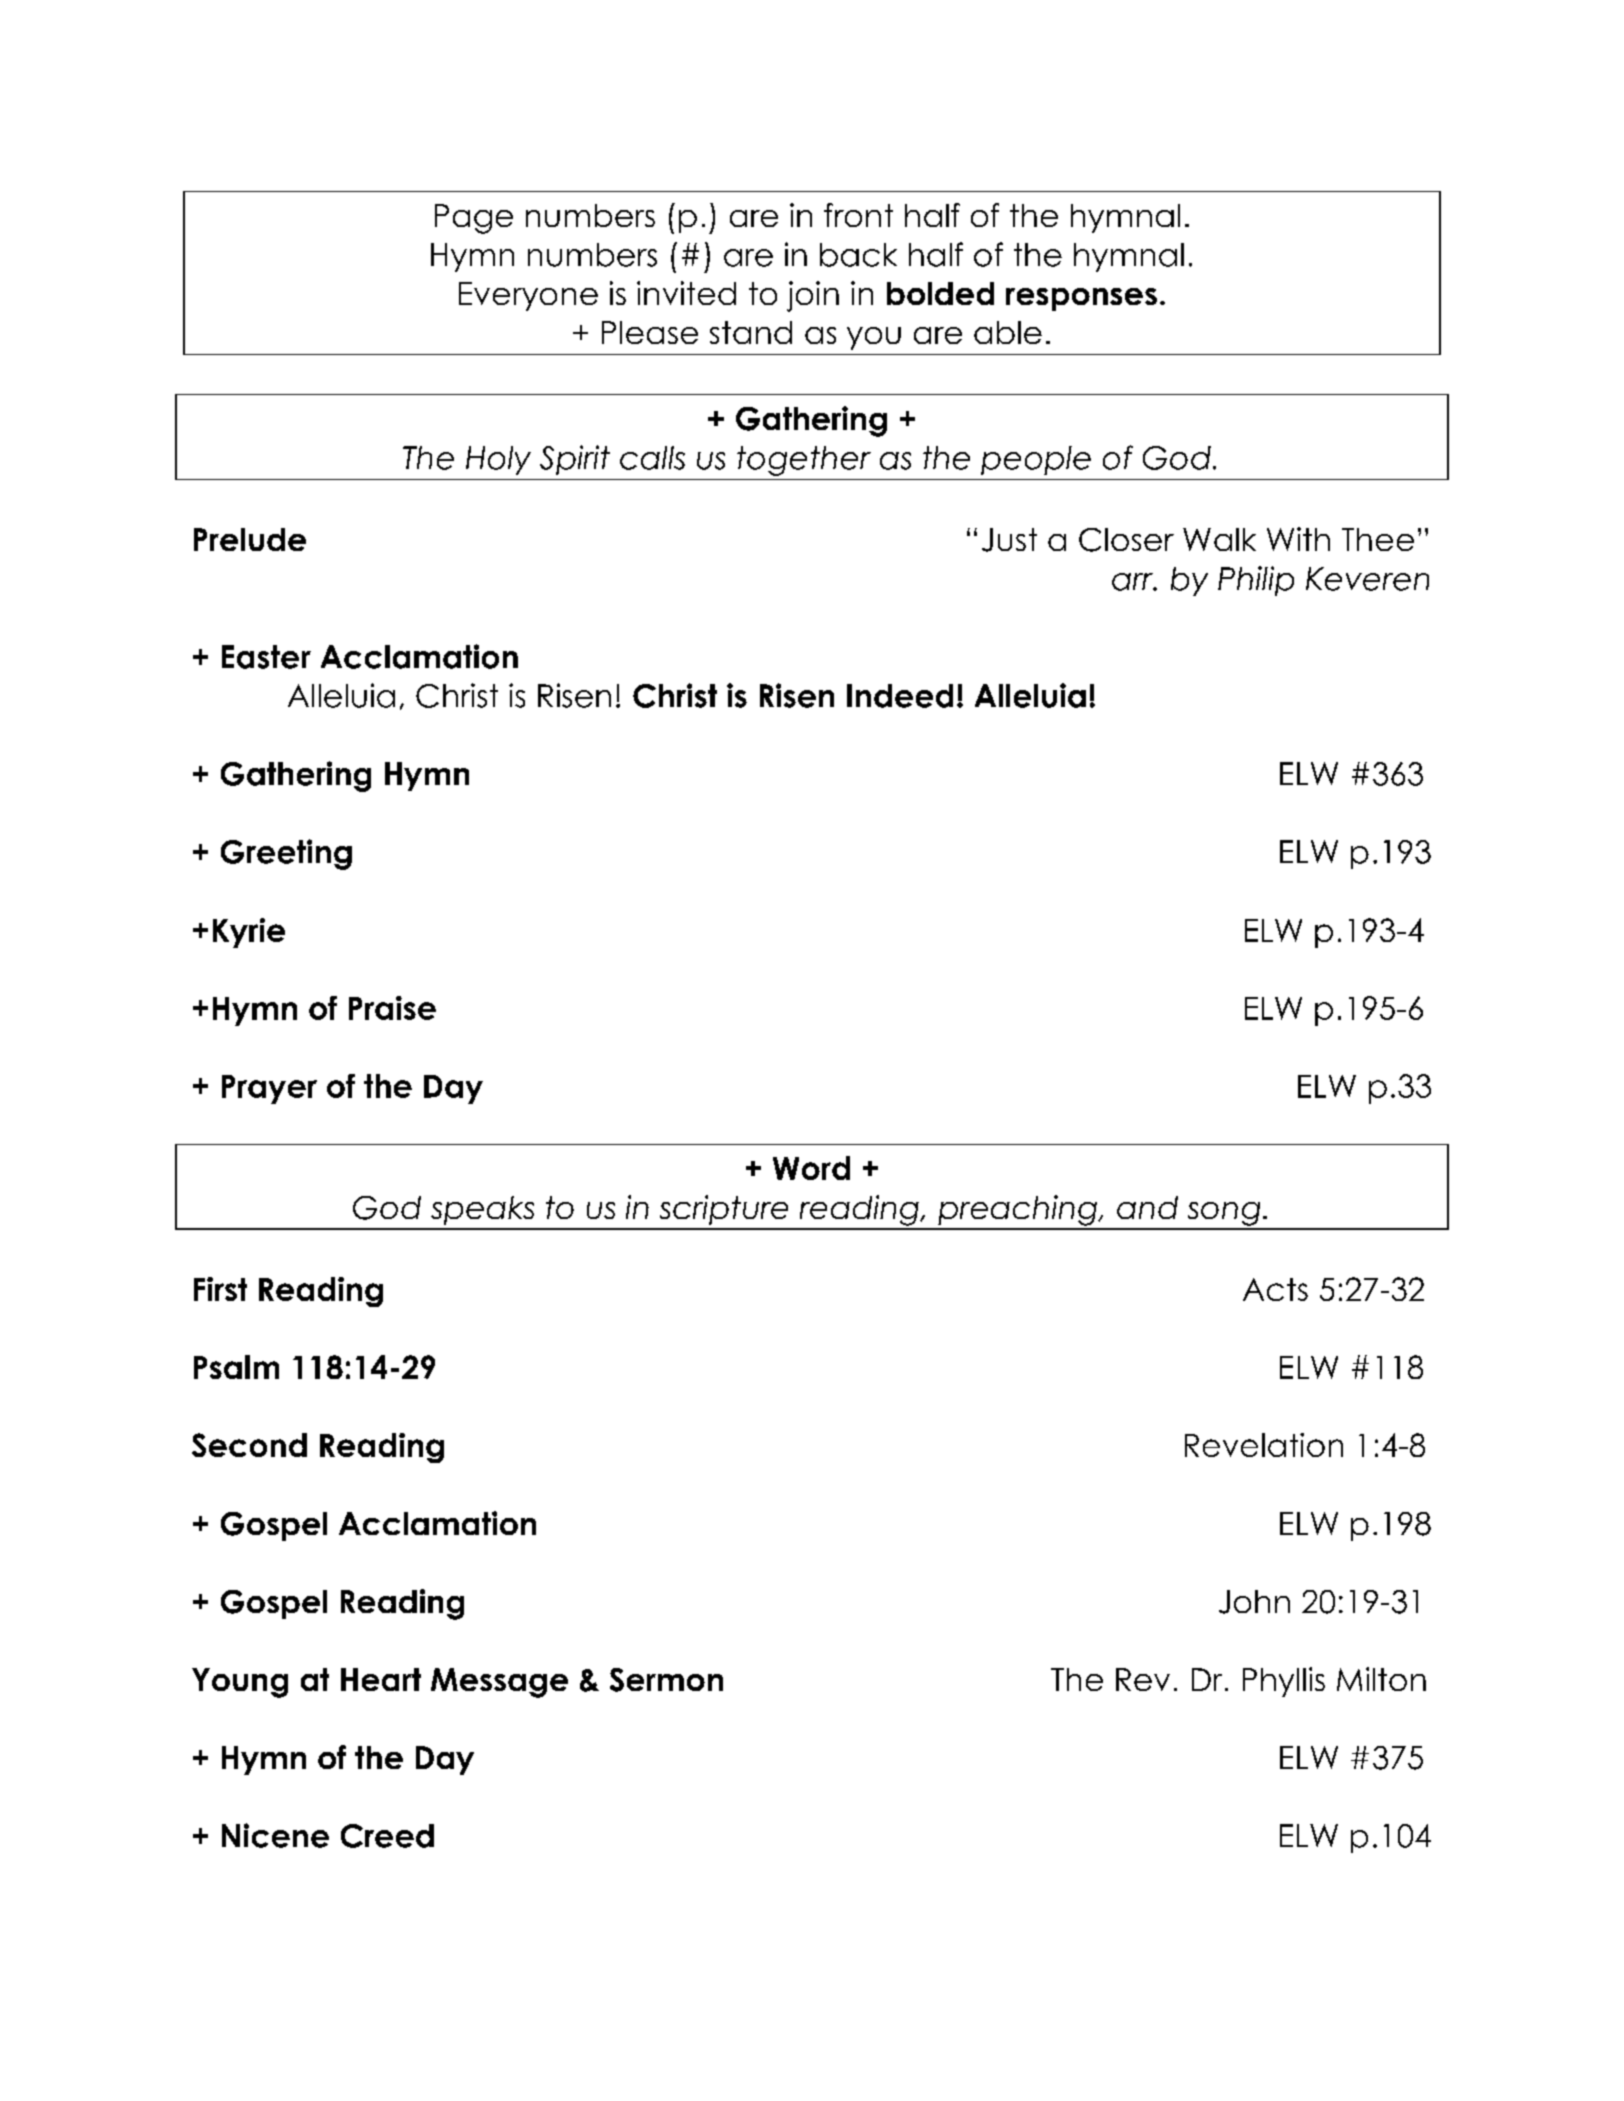  I want to click on Creed, so click(387, 1836).
